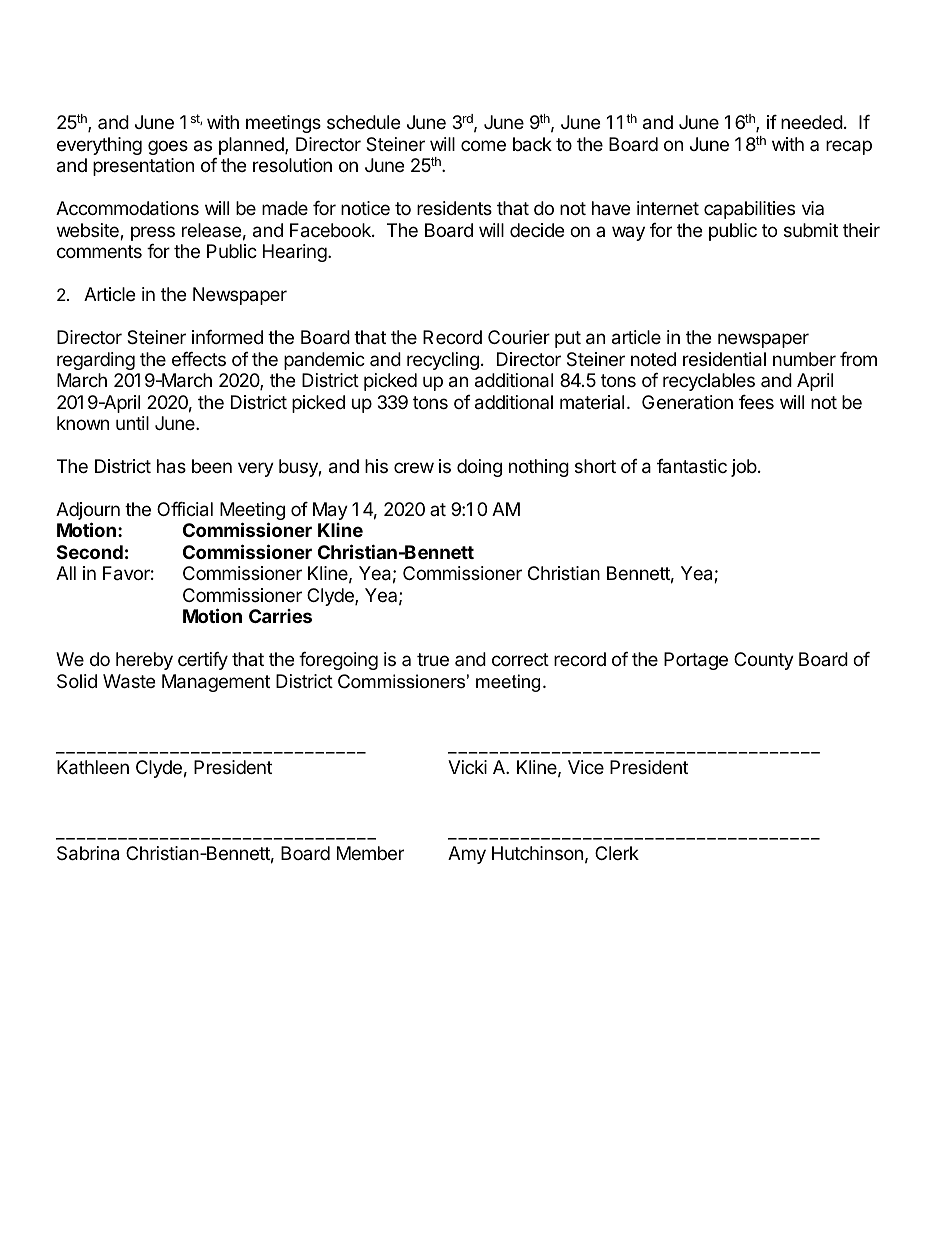 This screenshot has height=1233, width=952. What do you see at coordinates (443, 361) in the screenshot?
I see `recycling` at bounding box center [443, 361].
